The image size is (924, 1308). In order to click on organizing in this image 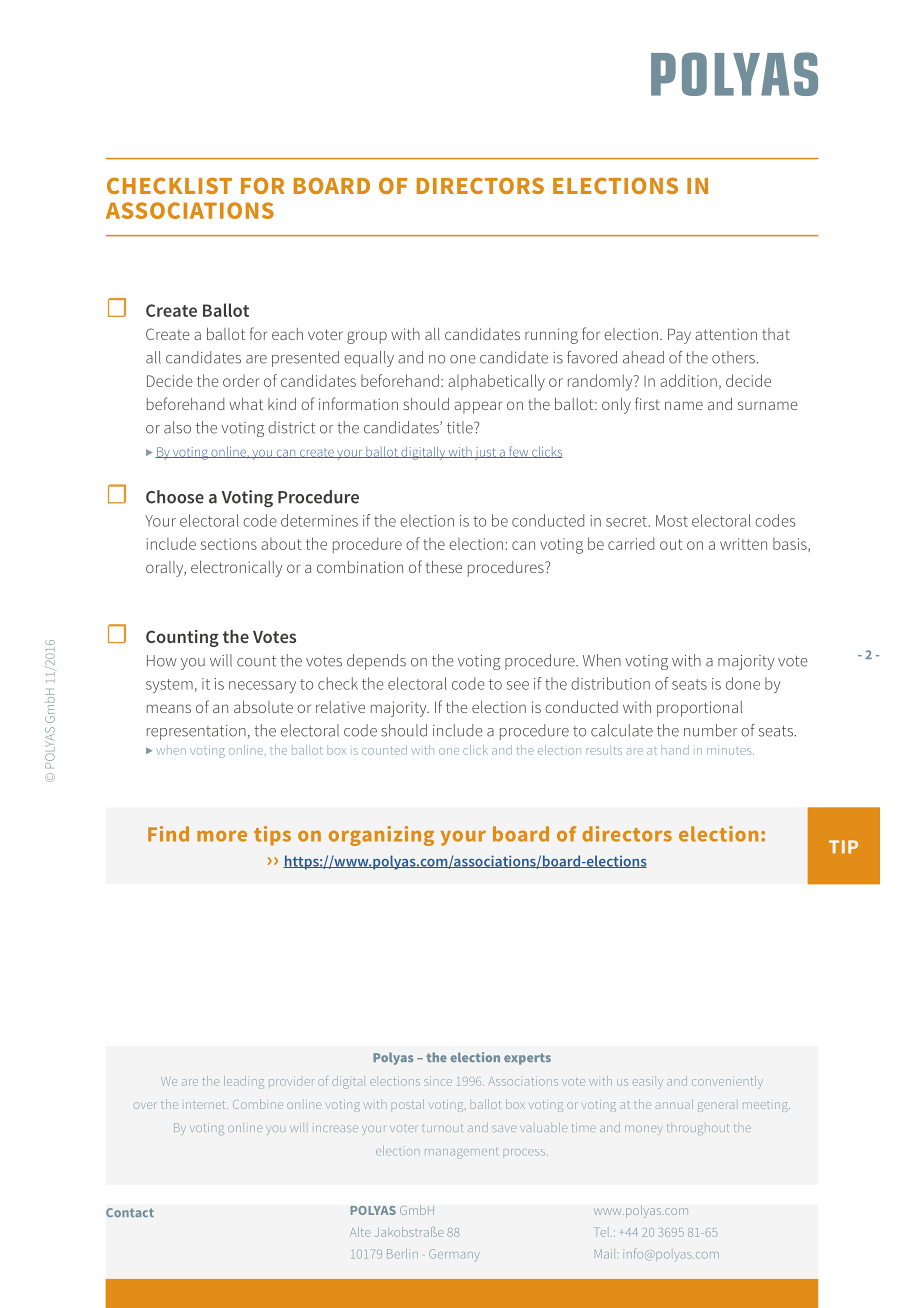, I will do `click(381, 836)`.
